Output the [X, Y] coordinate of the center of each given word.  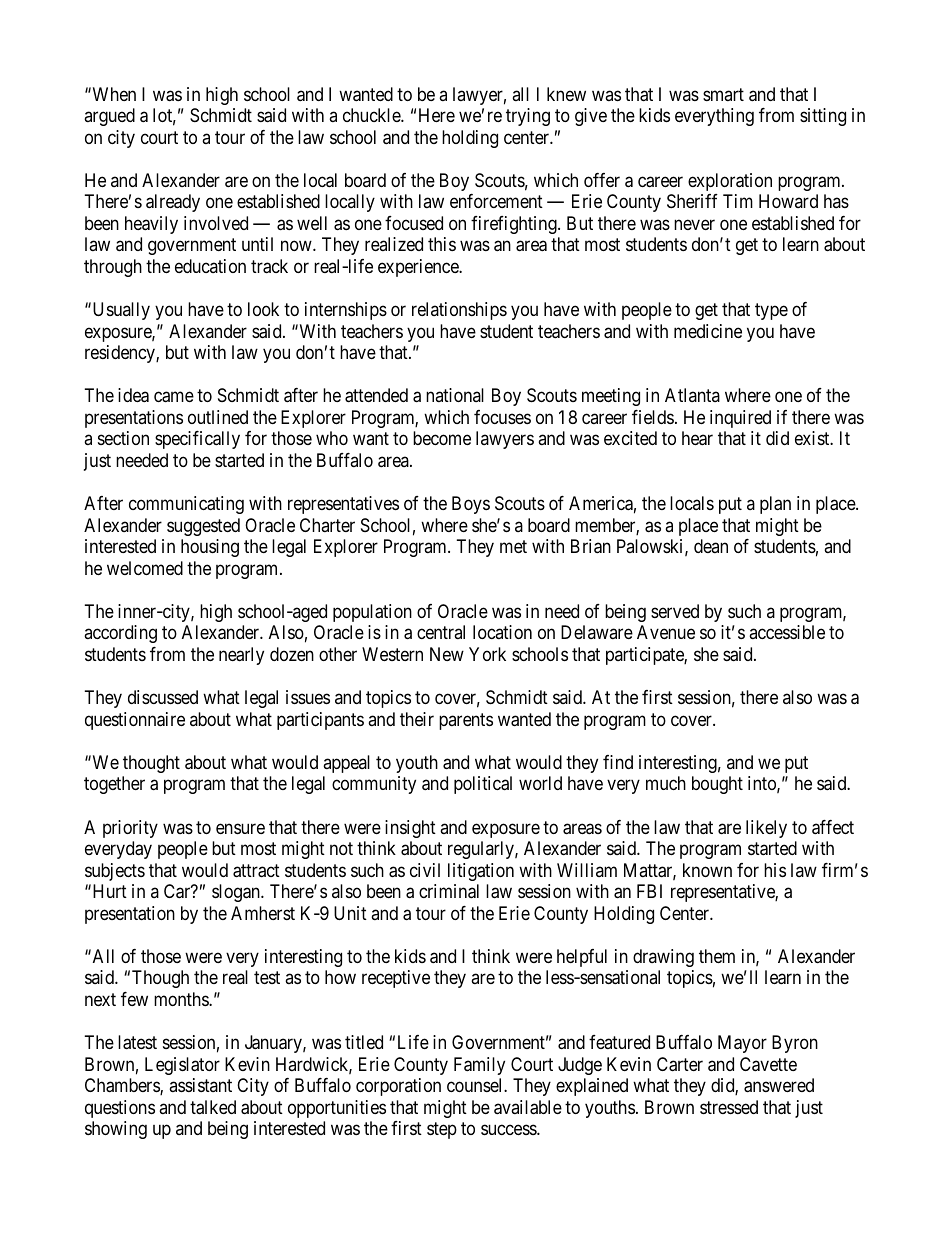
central [441, 632]
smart [723, 94]
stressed [729, 1107]
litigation [481, 872]
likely [766, 829]
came [174, 397]
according [120, 634]
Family [479, 1066]
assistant [200, 1085]
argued [109, 117]
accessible [787, 632]
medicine [708, 331]
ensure [240, 828]
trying [528, 117]
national [455, 395]
